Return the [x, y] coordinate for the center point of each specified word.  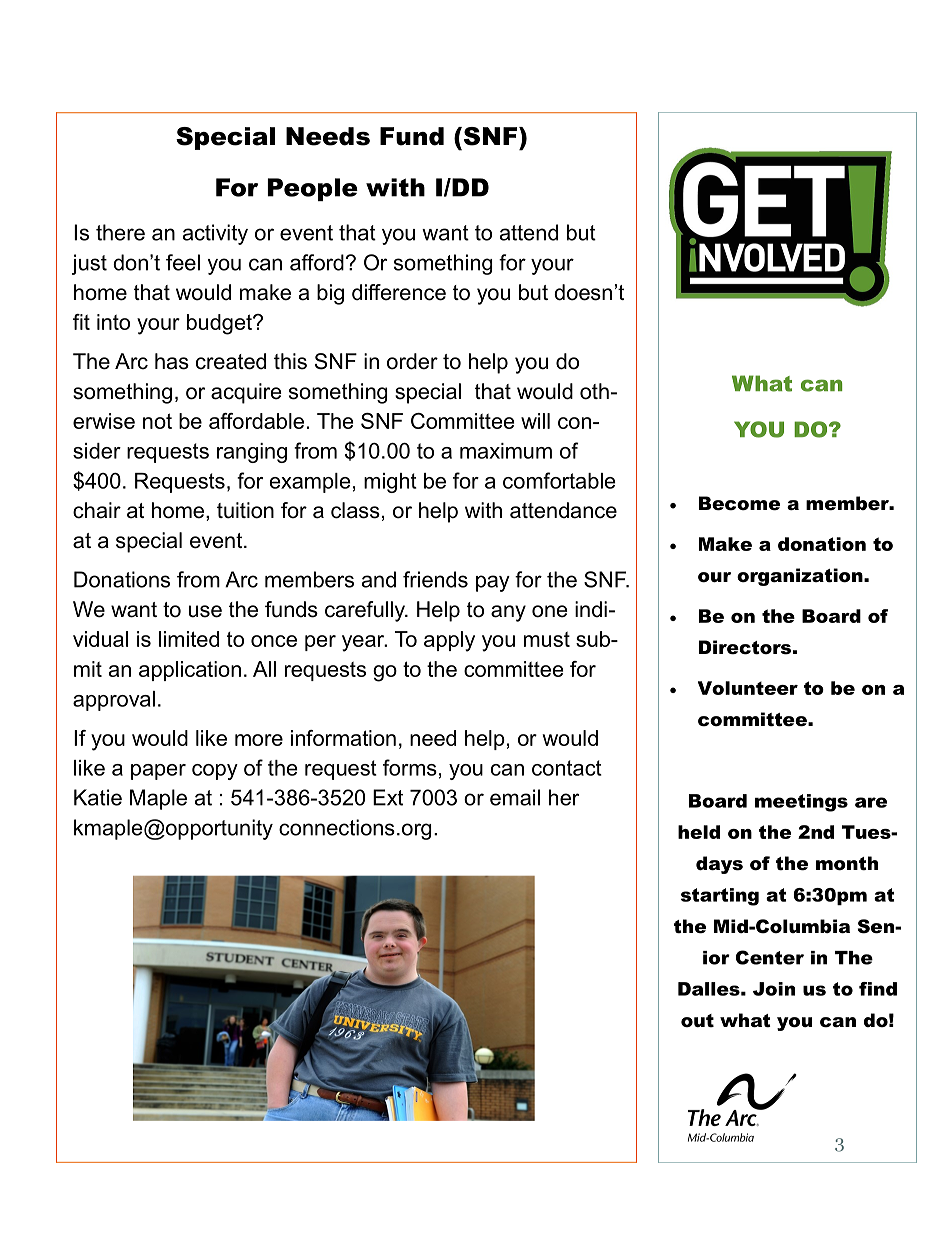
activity [215, 234]
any [508, 613]
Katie [98, 797]
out [697, 1020]
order [412, 361]
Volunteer [748, 688]
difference [399, 292]
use [205, 611]
